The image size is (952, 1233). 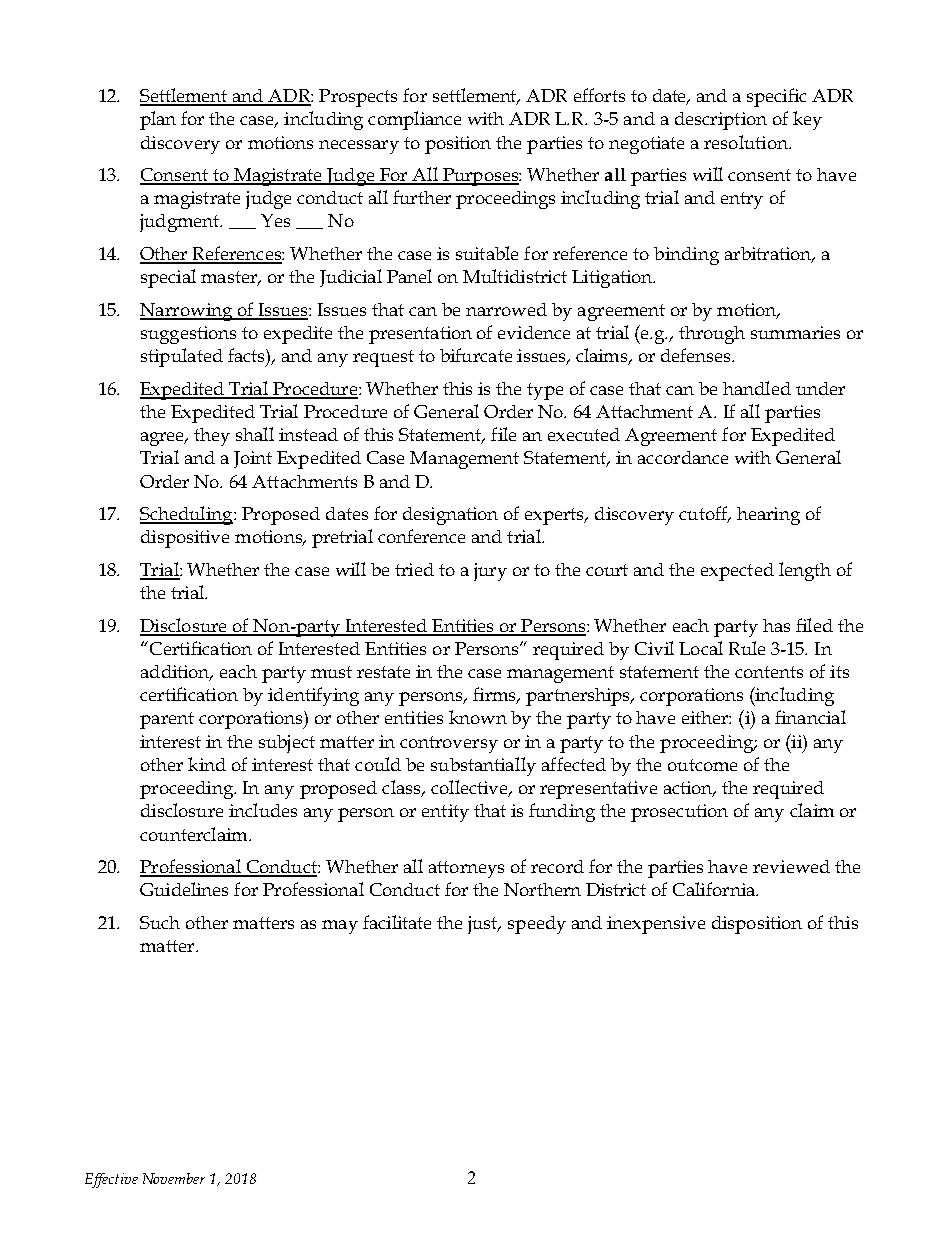 I want to click on dispositive, so click(x=185, y=539).
